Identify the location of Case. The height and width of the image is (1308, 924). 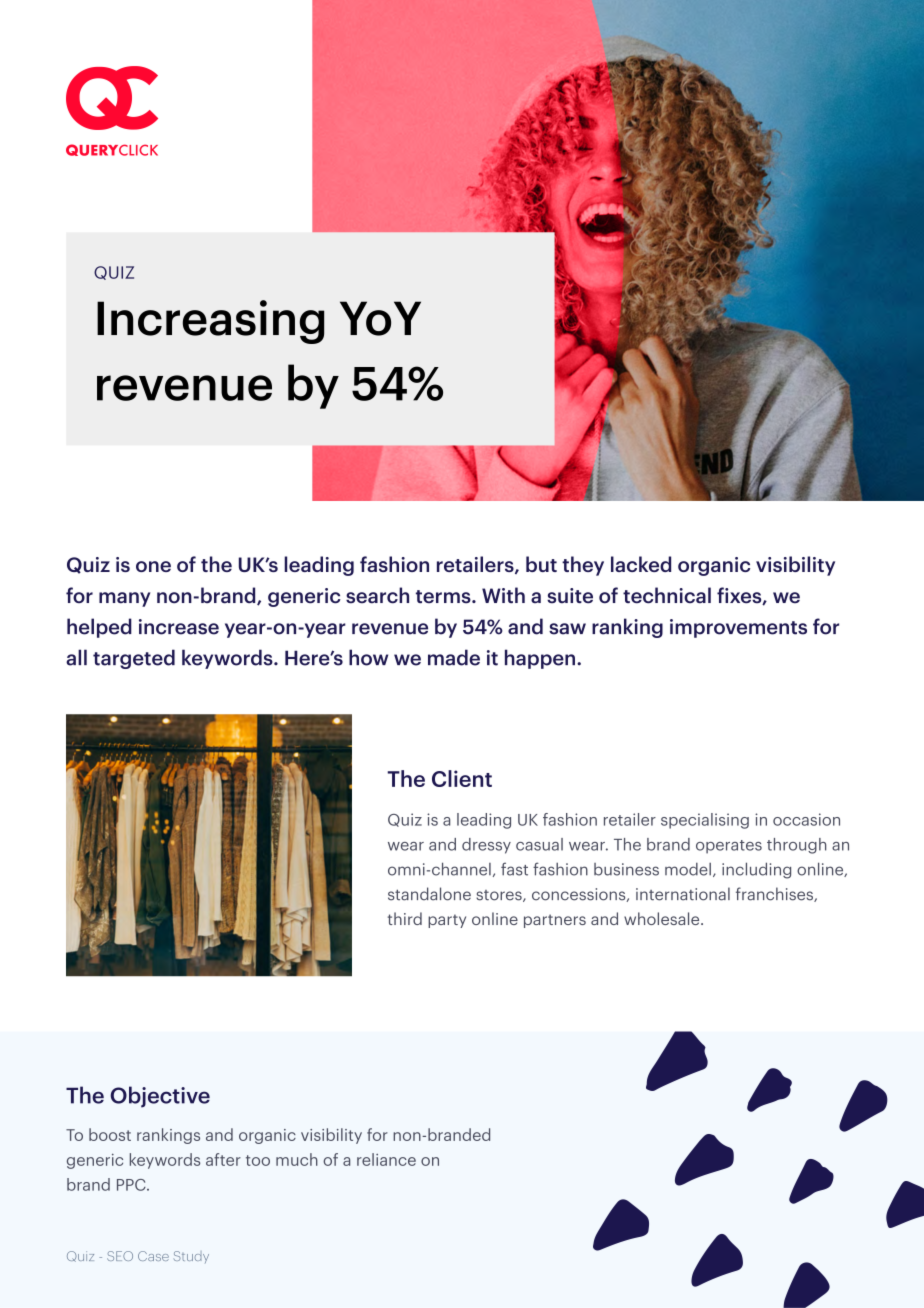
(153, 1256).
